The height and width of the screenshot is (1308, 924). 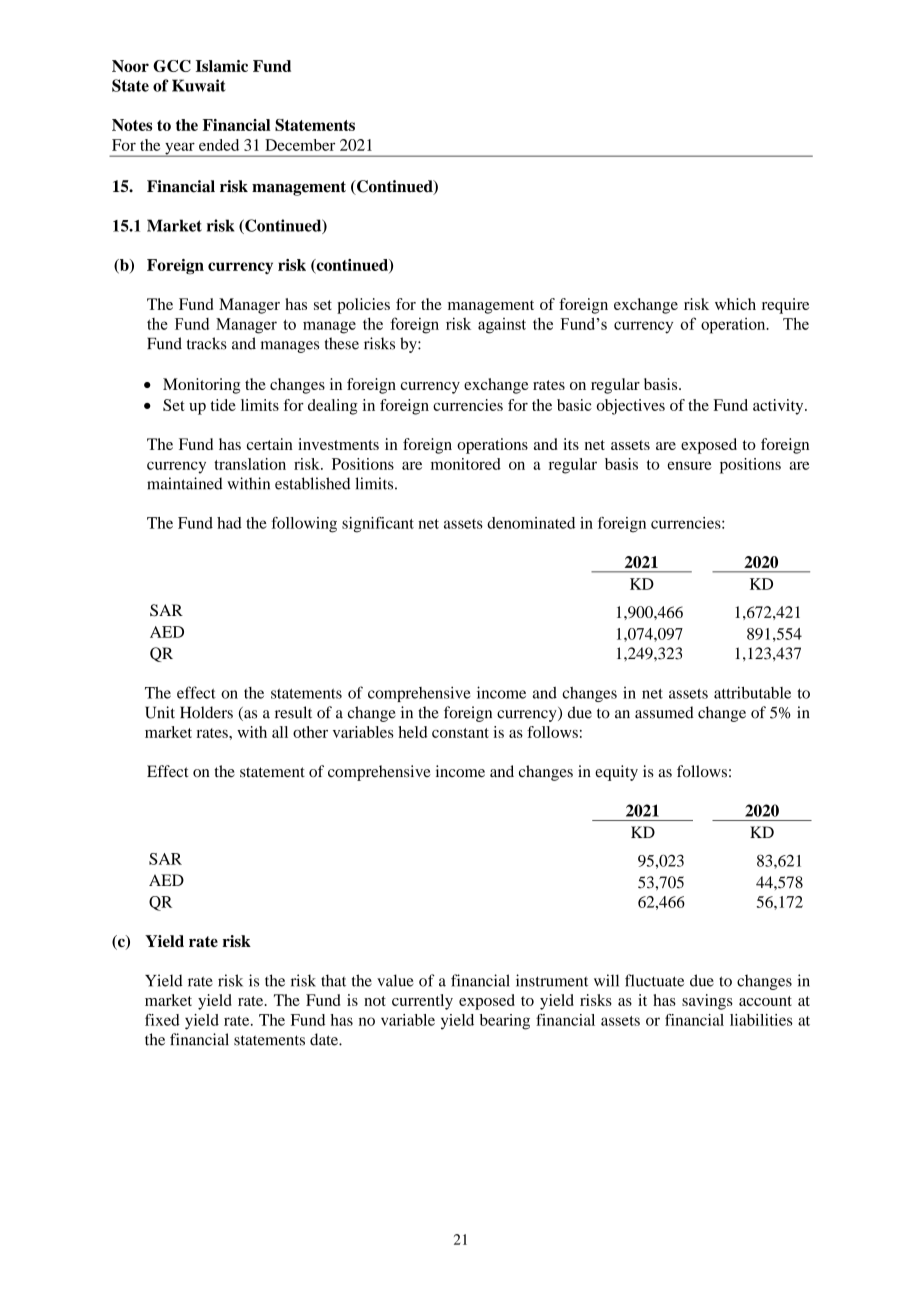 I want to click on currently, so click(x=422, y=1002).
